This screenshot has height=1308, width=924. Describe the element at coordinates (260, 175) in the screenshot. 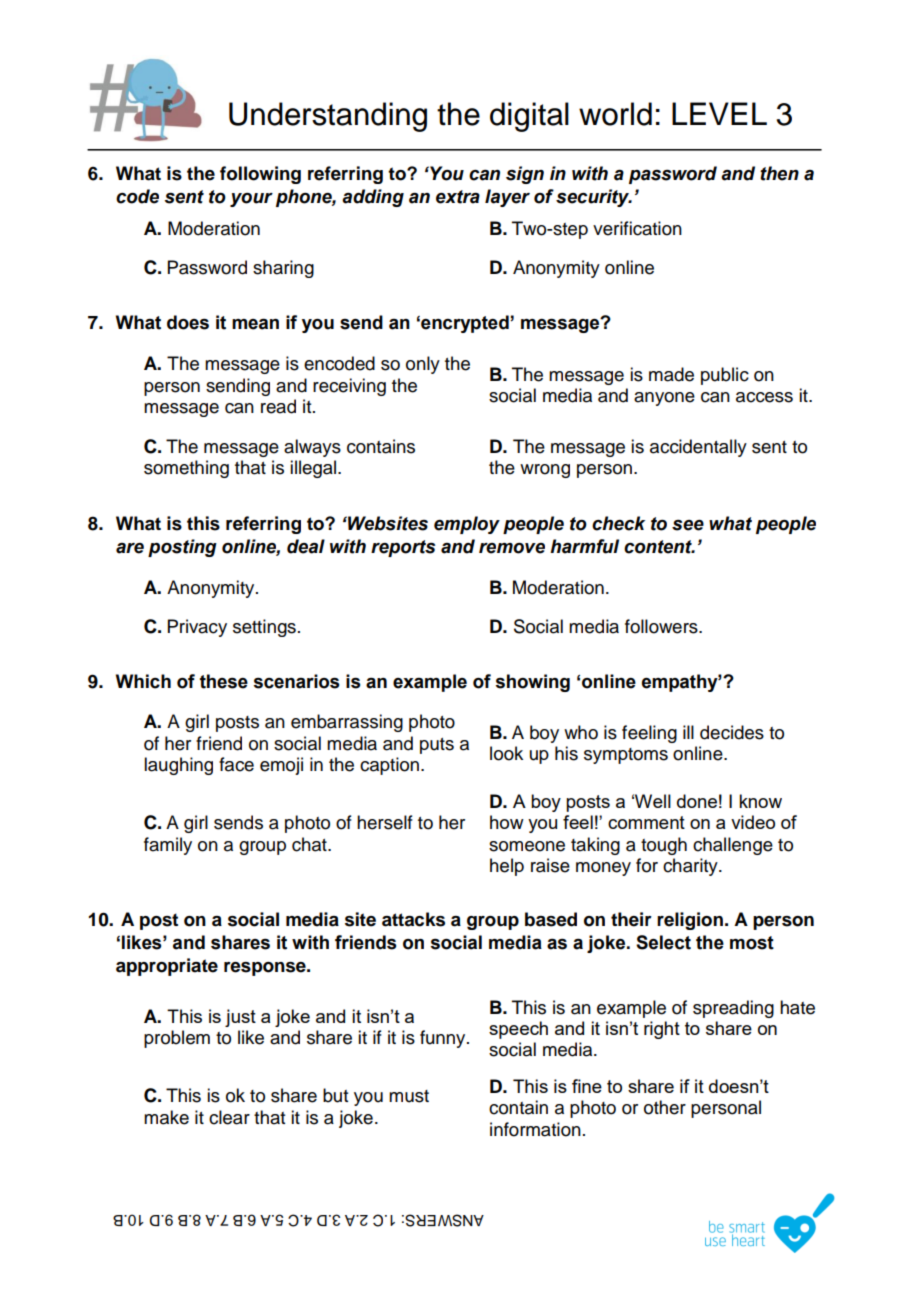

I see `following` at that location.
